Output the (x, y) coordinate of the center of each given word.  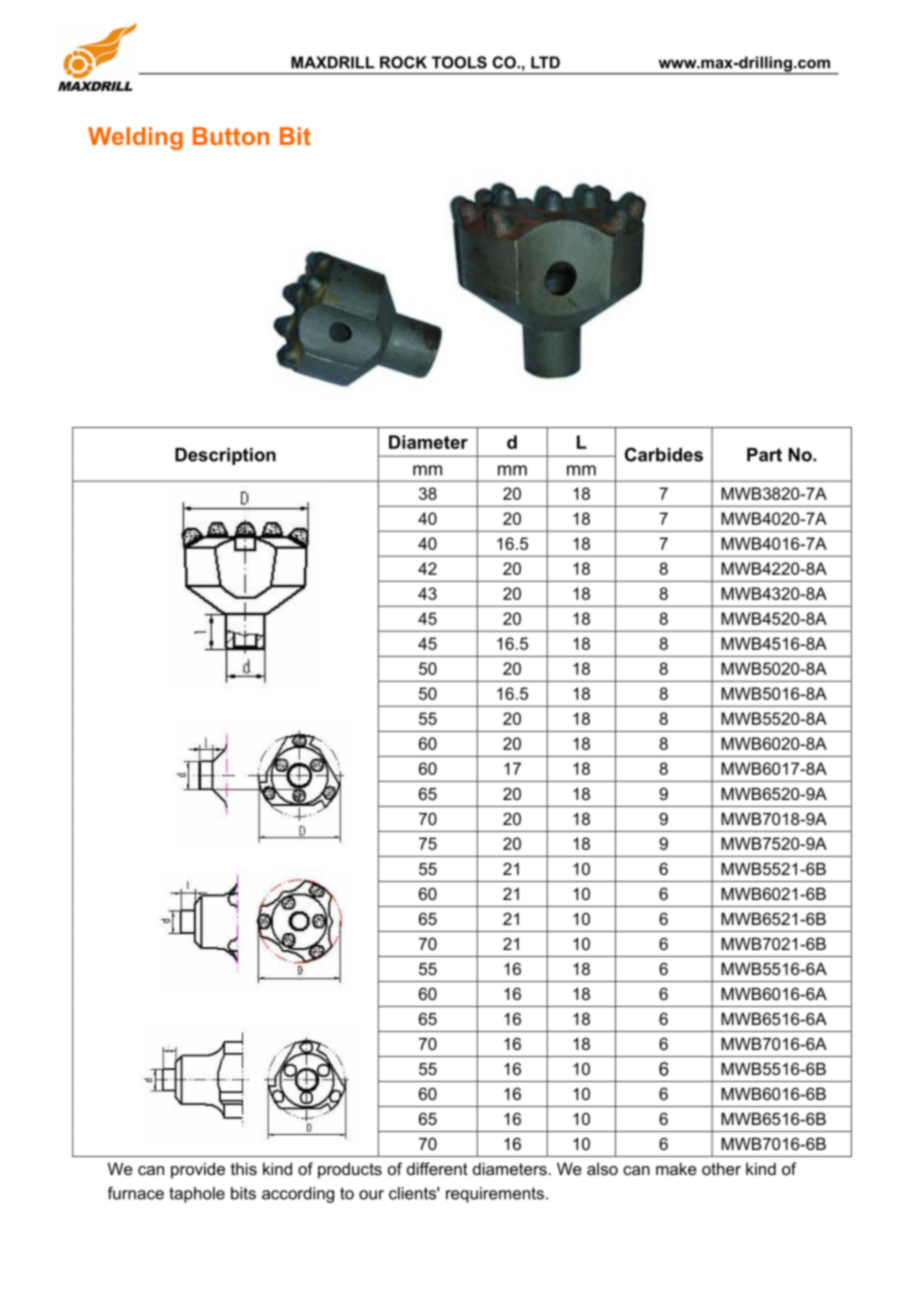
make (676, 1168)
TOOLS (459, 62)
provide (198, 1170)
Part (764, 455)
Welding (135, 138)
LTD (545, 62)
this (244, 1168)
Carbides (664, 454)
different (437, 1168)
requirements (495, 1195)
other (721, 1168)
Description (225, 456)
